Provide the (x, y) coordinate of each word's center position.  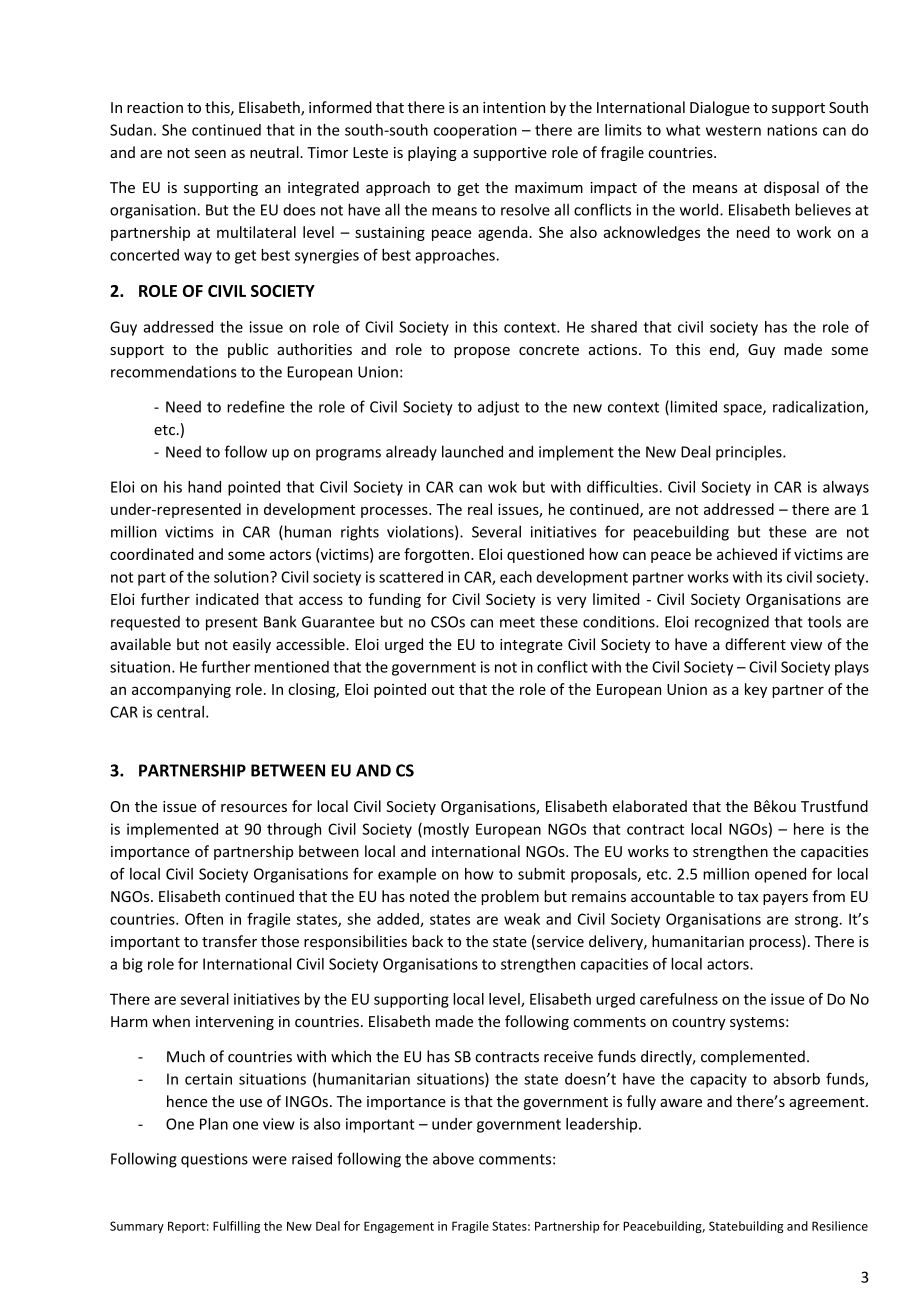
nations (792, 130)
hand (204, 487)
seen (210, 154)
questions (214, 1160)
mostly (445, 830)
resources (254, 808)
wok (502, 487)
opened (780, 875)
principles (750, 453)
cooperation (475, 131)
